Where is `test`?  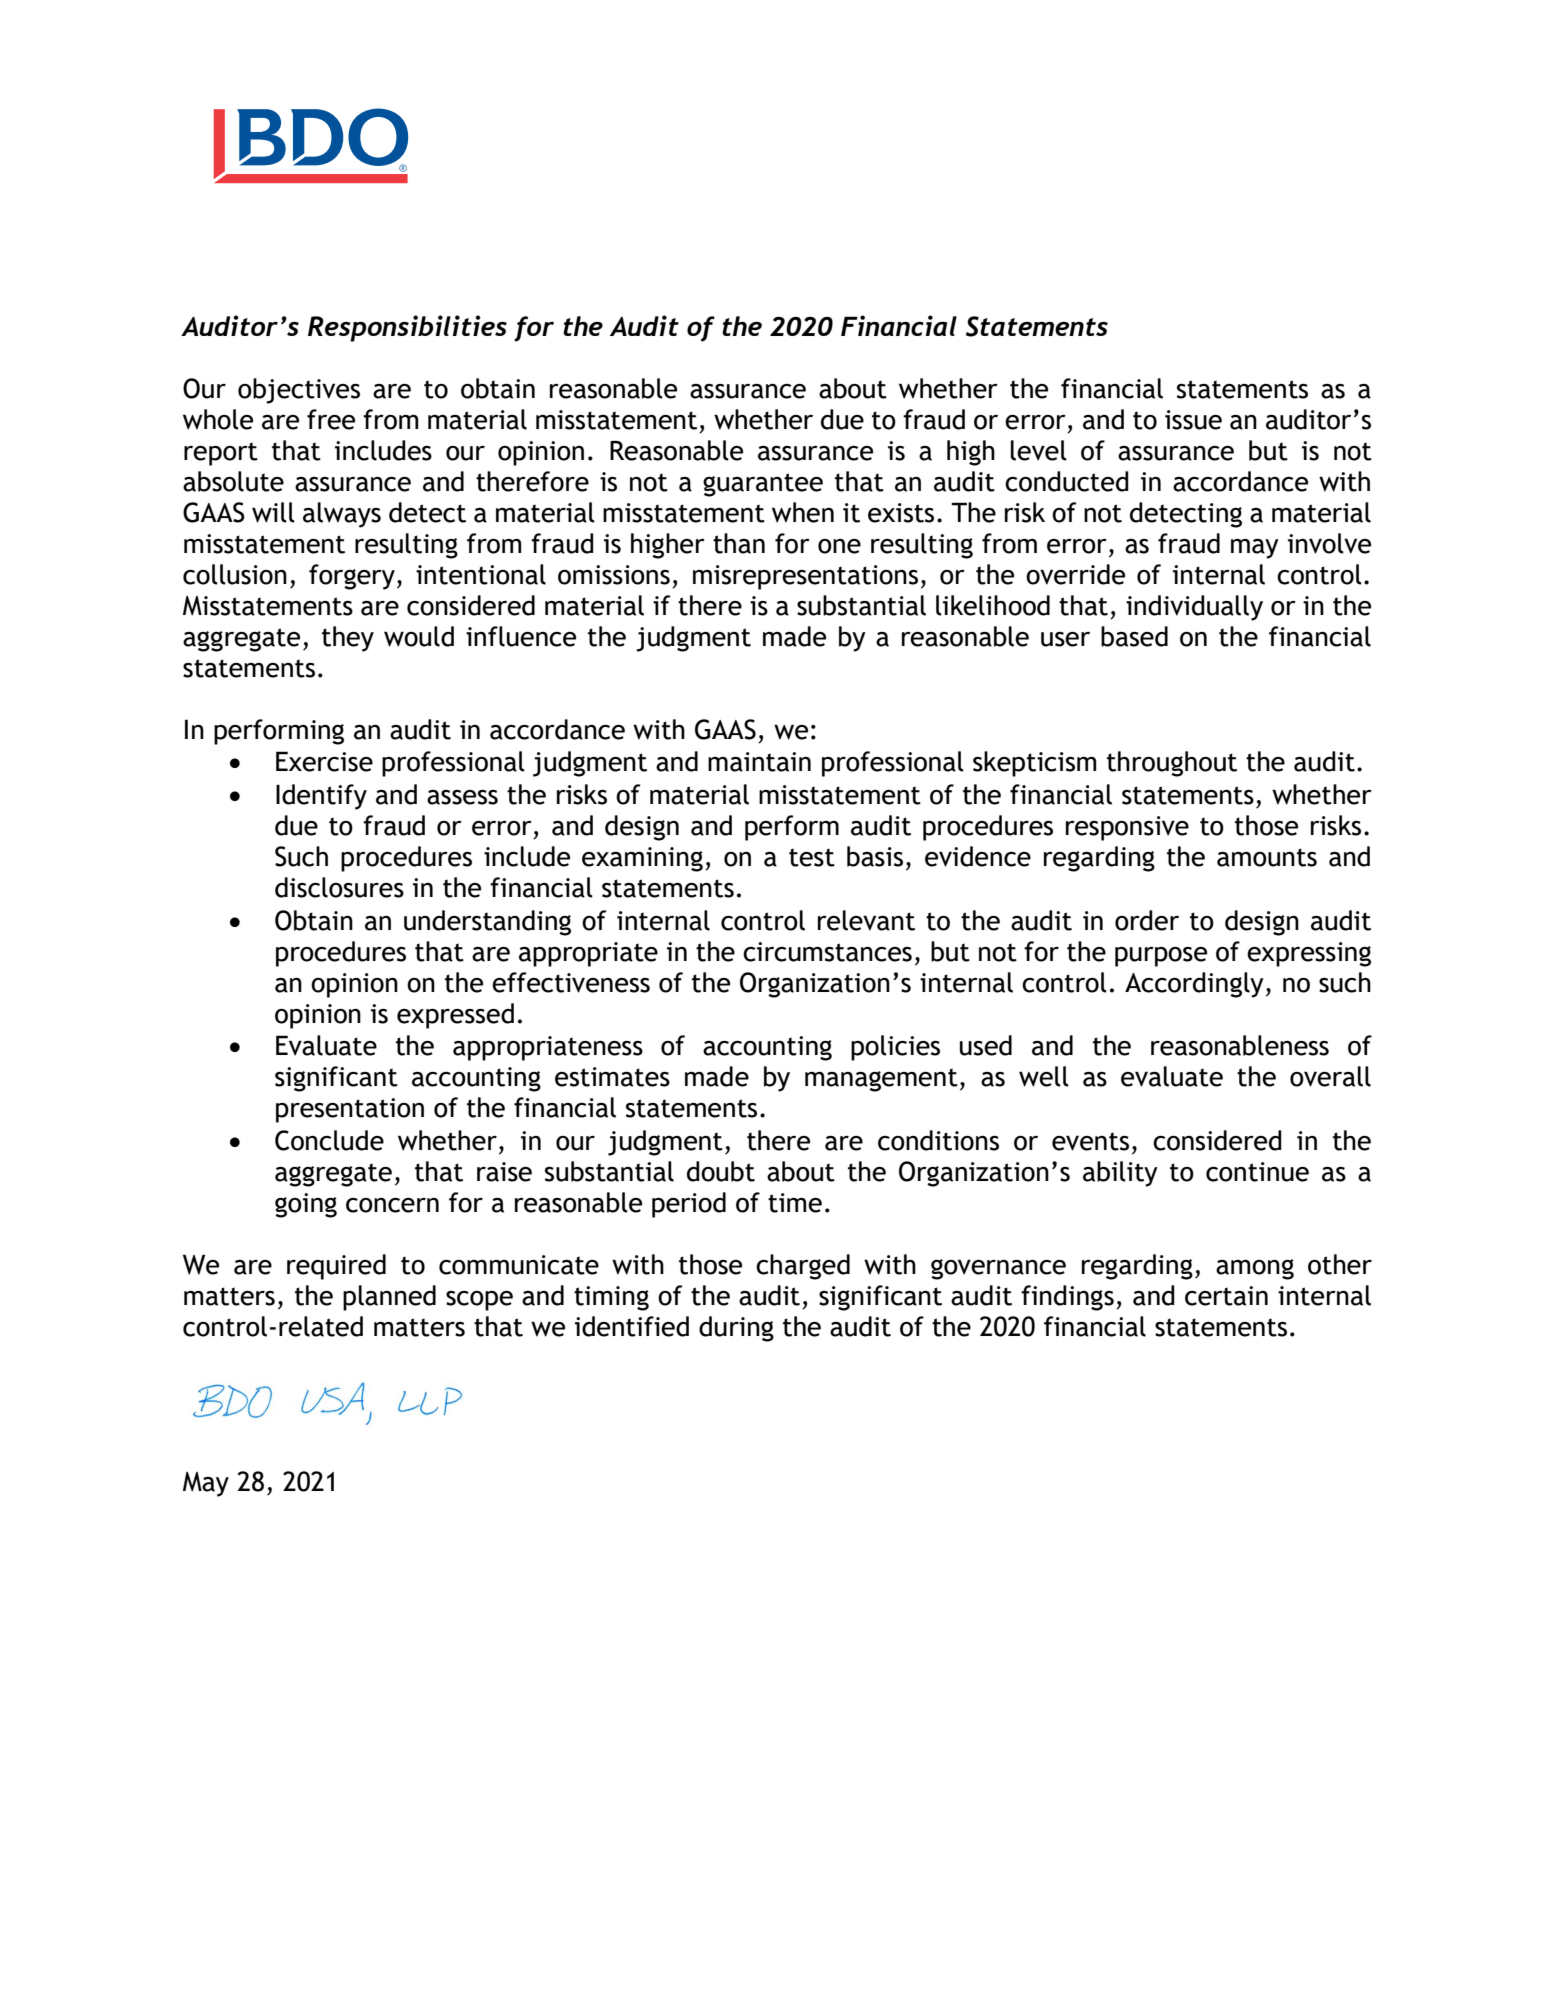 test is located at coordinates (812, 857).
